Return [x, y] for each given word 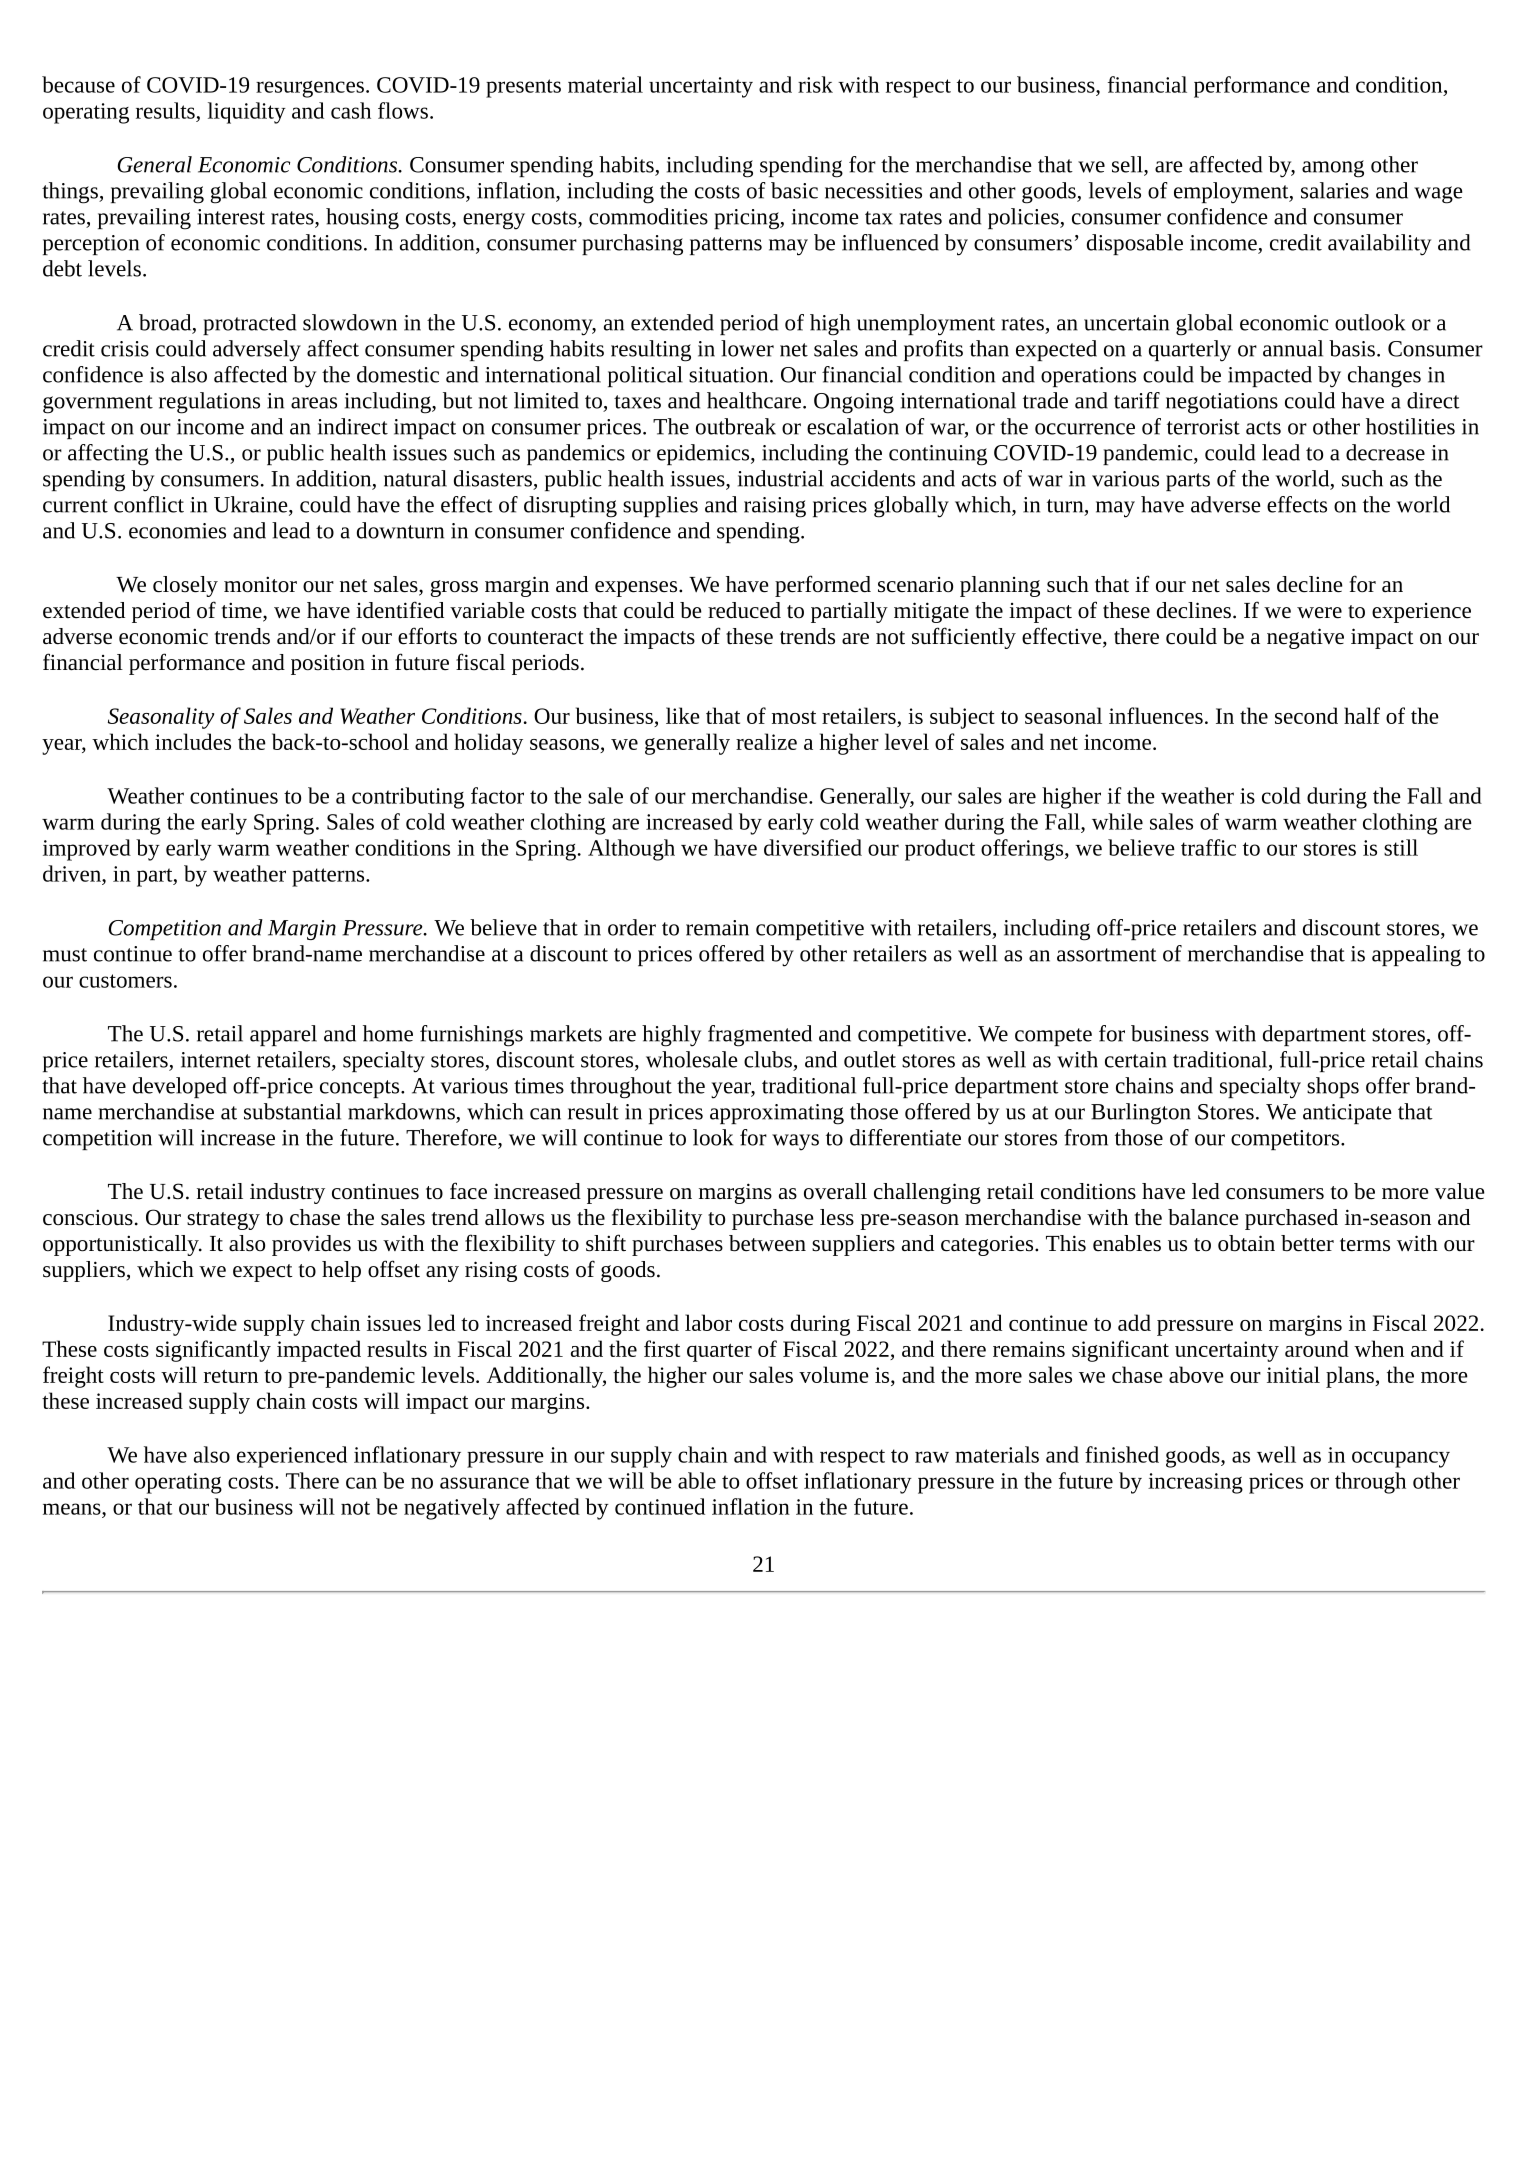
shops [1333, 1087]
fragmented [760, 1036]
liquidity [247, 113]
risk [815, 84]
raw [932, 1457]
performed [823, 586]
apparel [283, 1035]
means [73, 1509]
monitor [260, 584]
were [1319, 613]
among [1333, 169]
